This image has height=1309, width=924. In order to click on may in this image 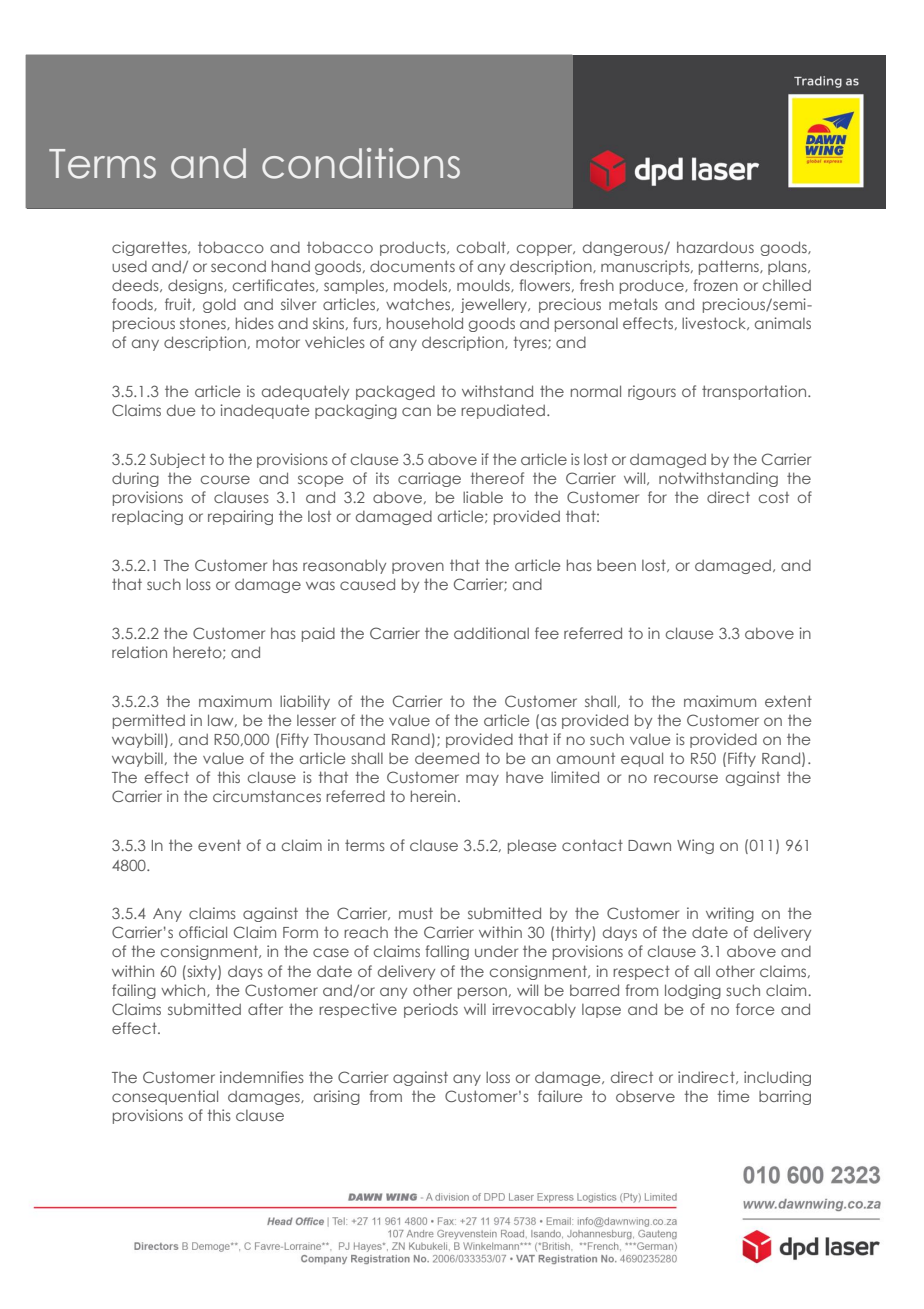, I will do `click(482, 780)`.
